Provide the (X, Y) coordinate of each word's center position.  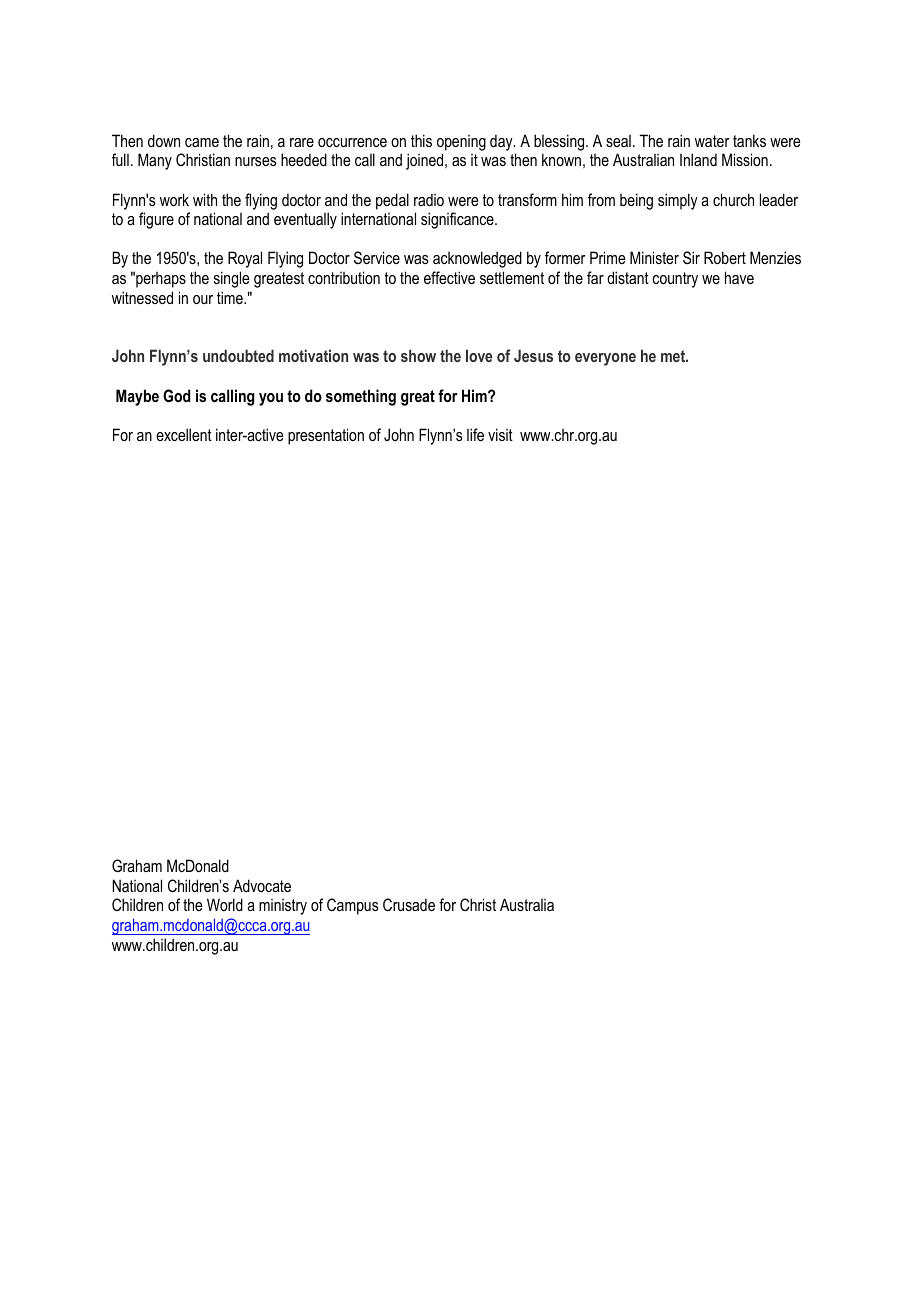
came (202, 142)
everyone (605, 359)
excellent (184, 434)
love (479, 355)
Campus (352, 906)
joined (426, 161)
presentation (326, 436)
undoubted (238, 355)
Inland (698, 159)
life (475, 434)
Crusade (409, 904)
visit (500, 434)
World (225, 904)
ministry (283, 907)
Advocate (262, 885)
